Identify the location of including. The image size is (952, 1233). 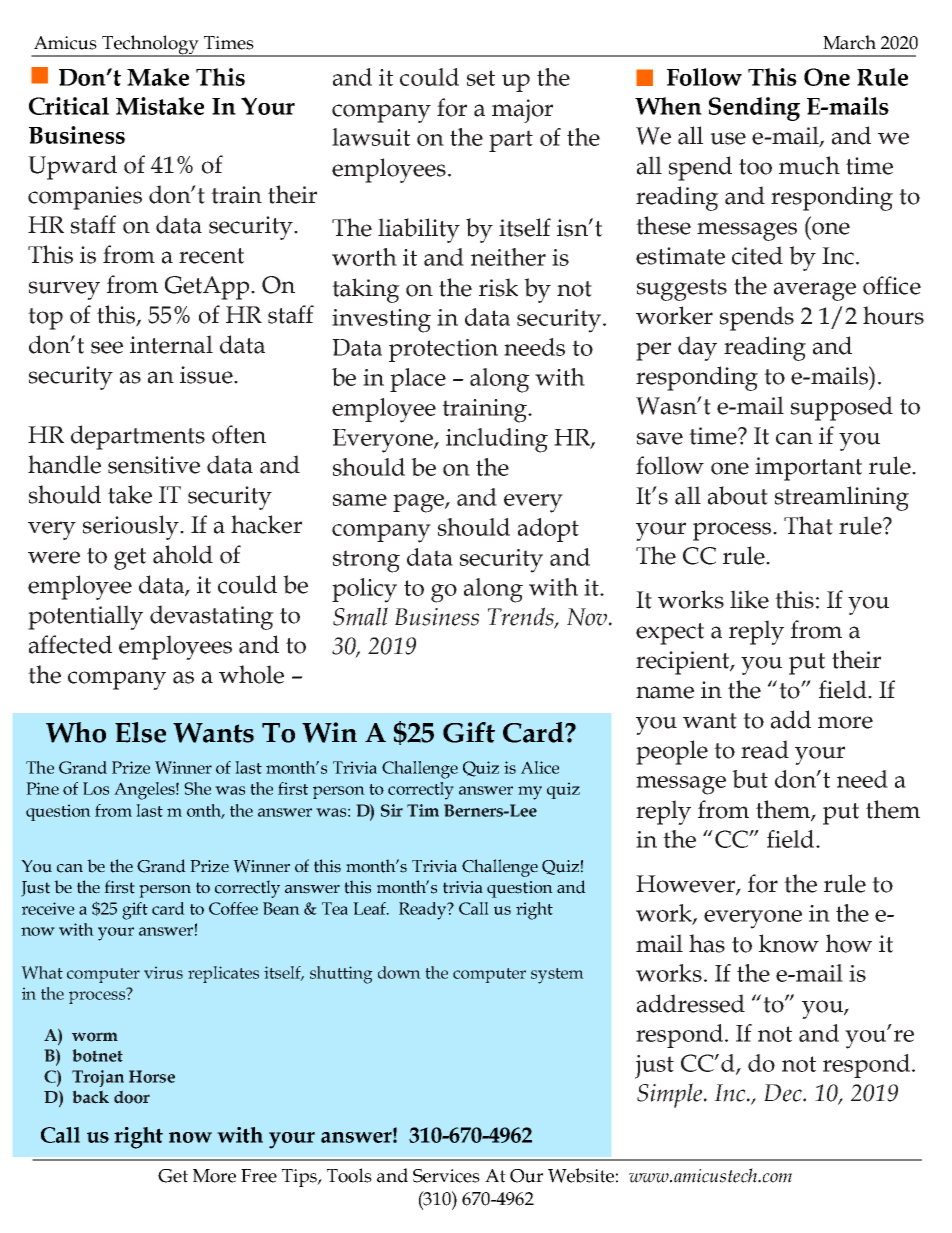
(497, 440).
